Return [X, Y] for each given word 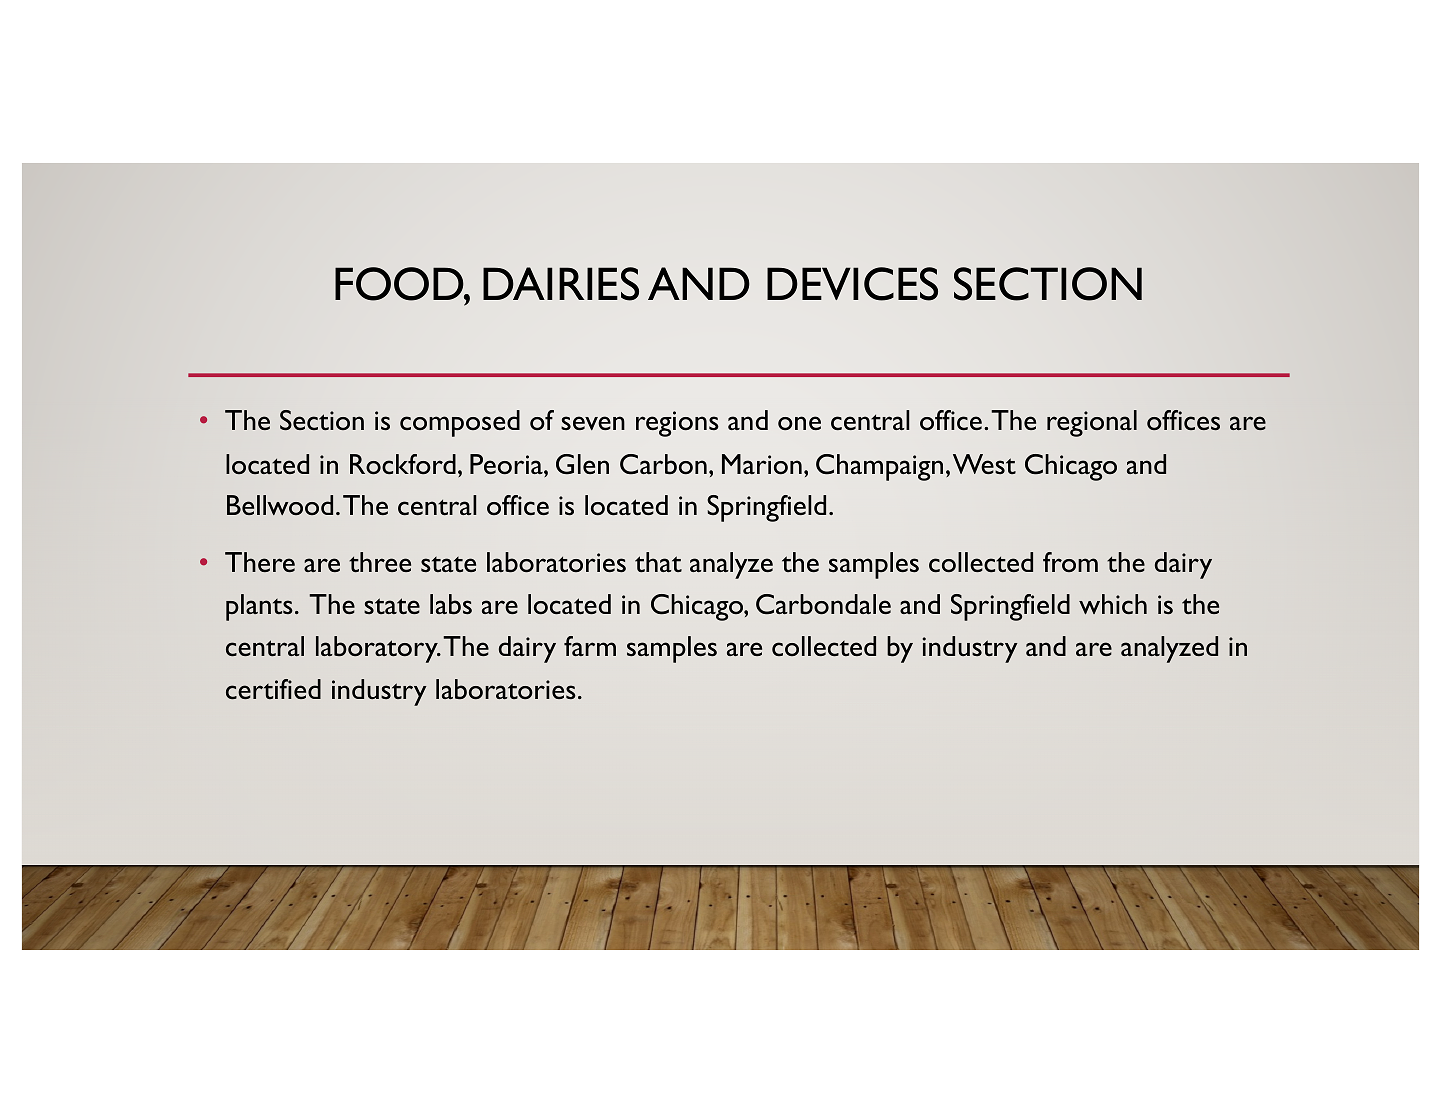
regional [1092, 423]
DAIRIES [561, 284]
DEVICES [852, 284]
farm [590, 646]
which [1113, 604]
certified [273, 689]
